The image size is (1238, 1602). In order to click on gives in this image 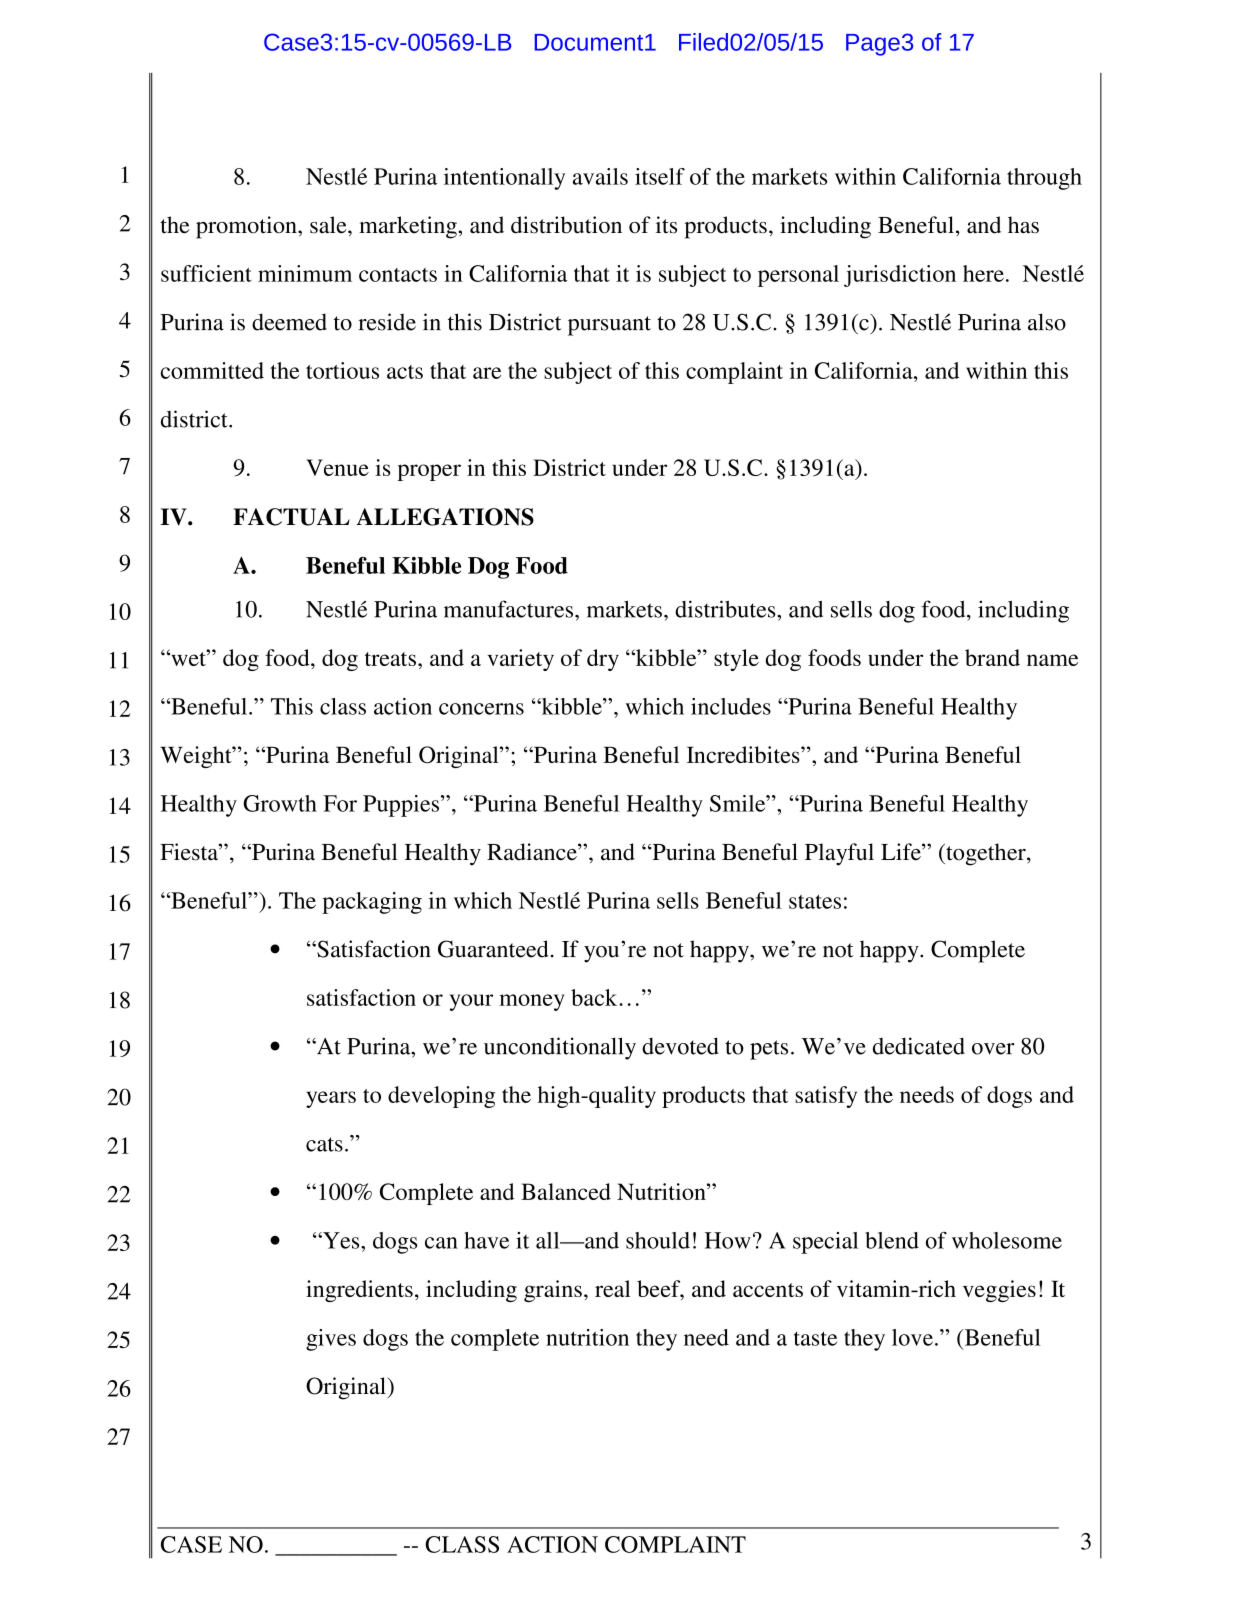, I will do `click(331, 1340)`.
